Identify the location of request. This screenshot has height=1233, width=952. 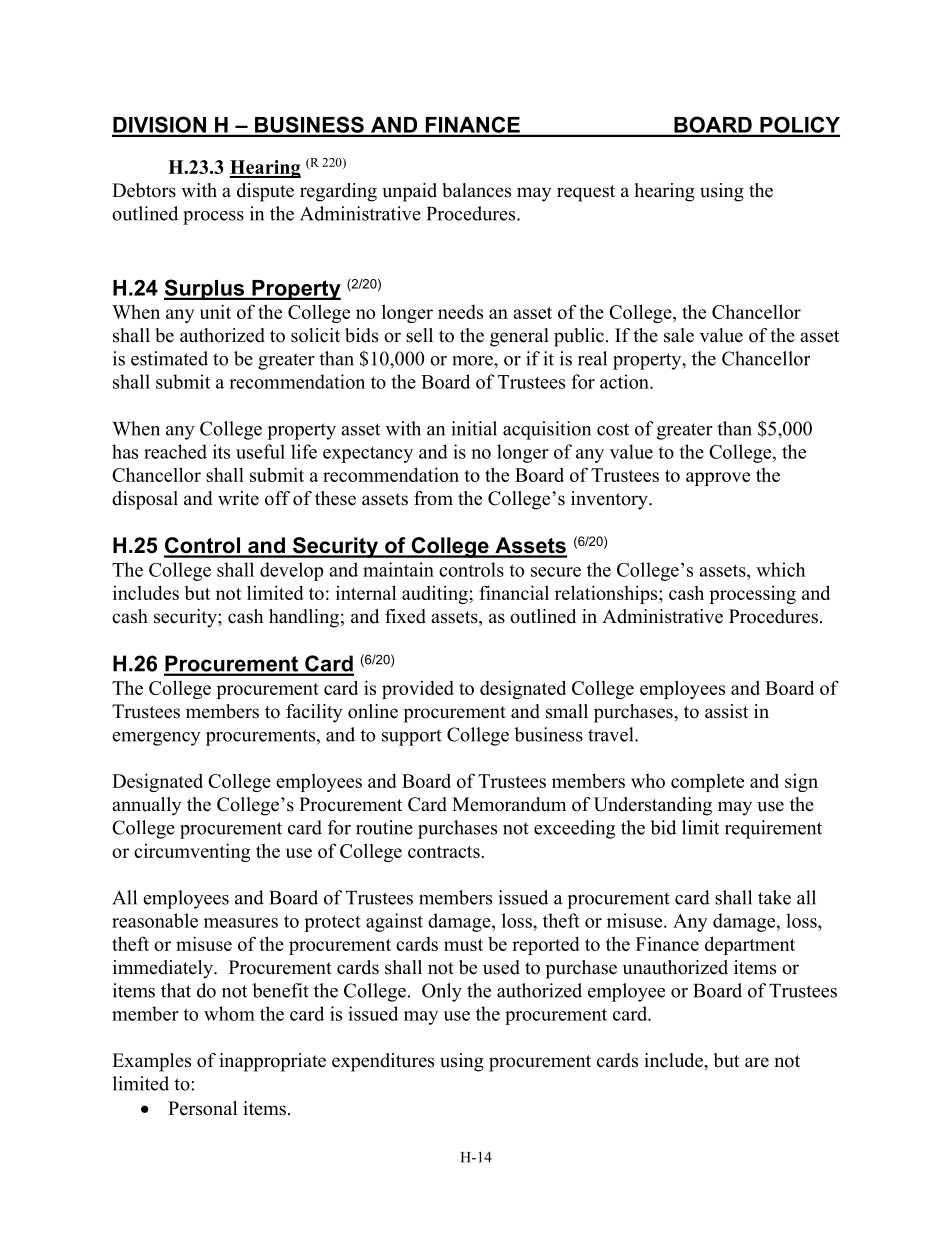
(586, 193).
